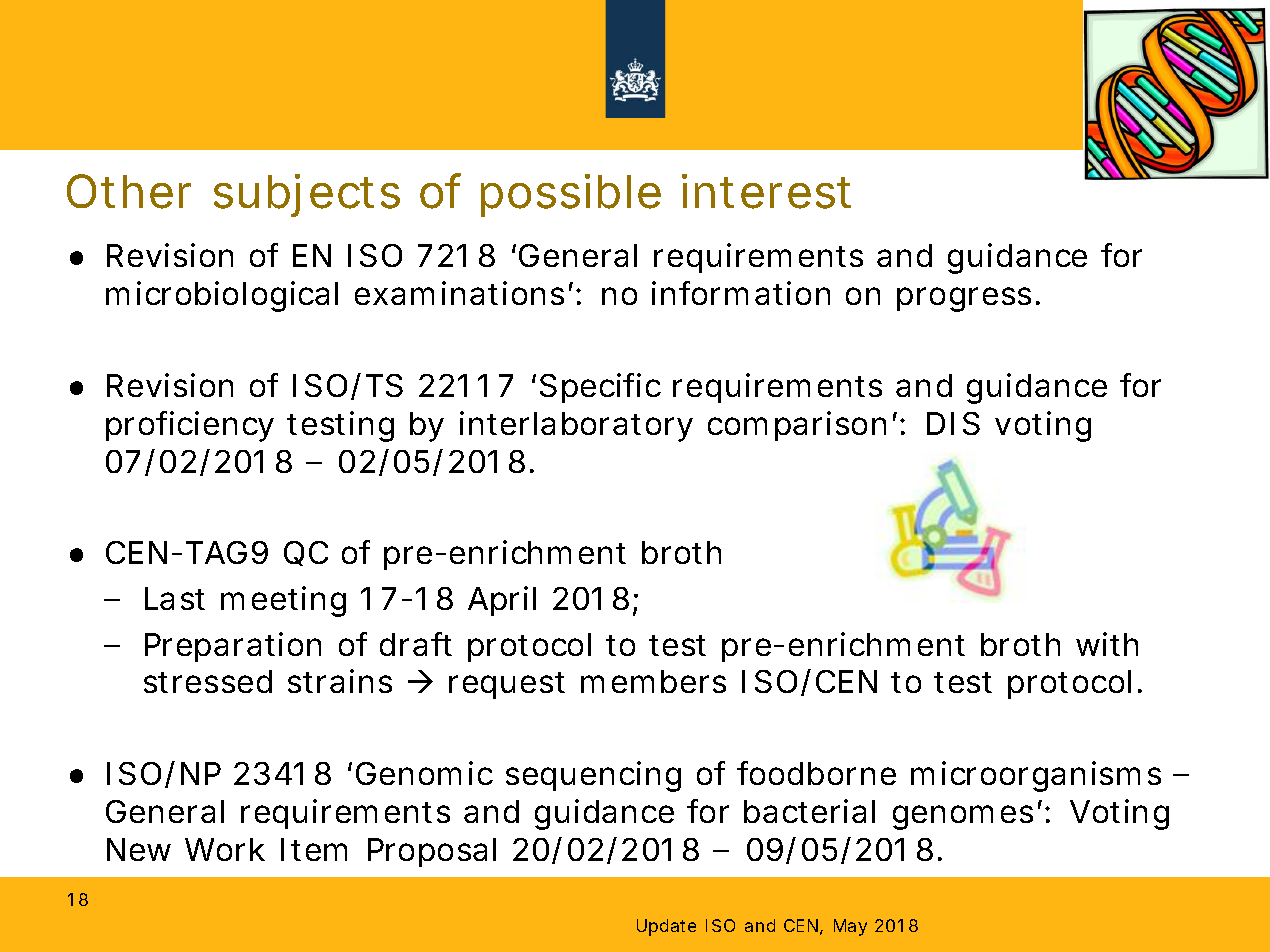 This screenshot has height=952, width=1270. I want to click on progress, so click(964, 299).
